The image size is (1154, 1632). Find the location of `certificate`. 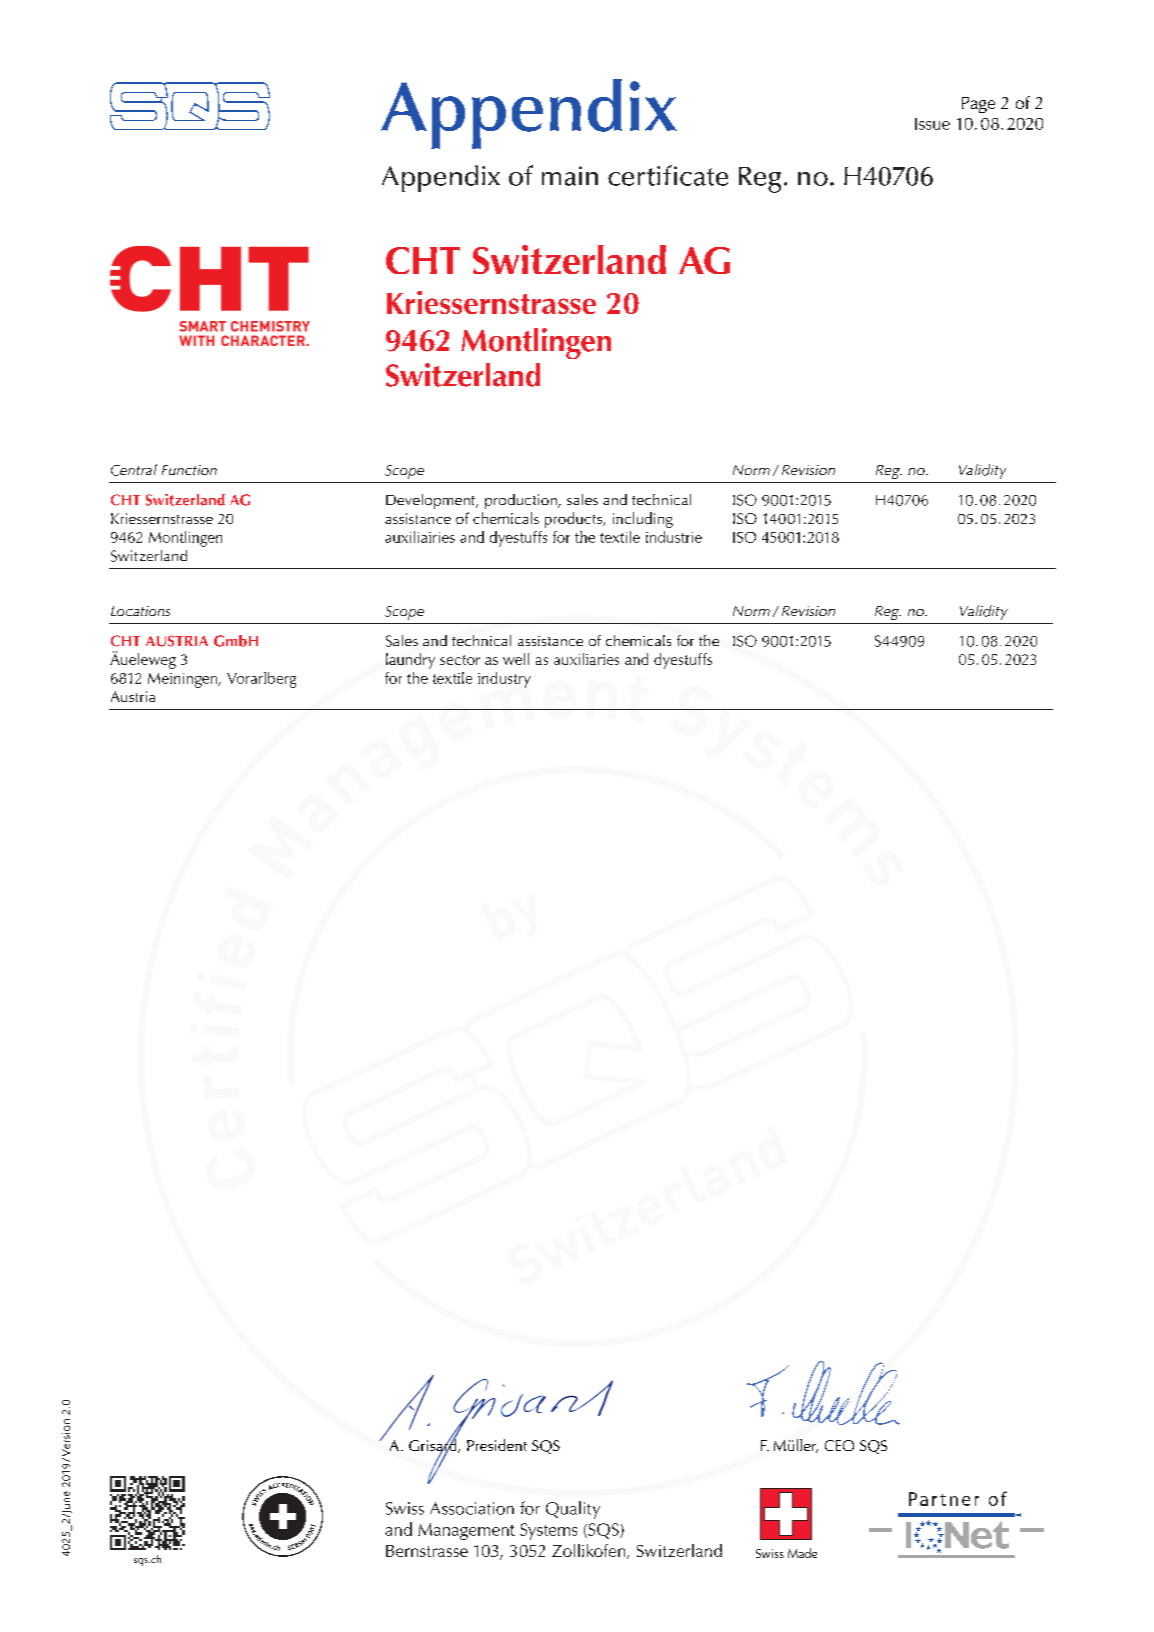

certificate is located at coordinates (668, 175).
